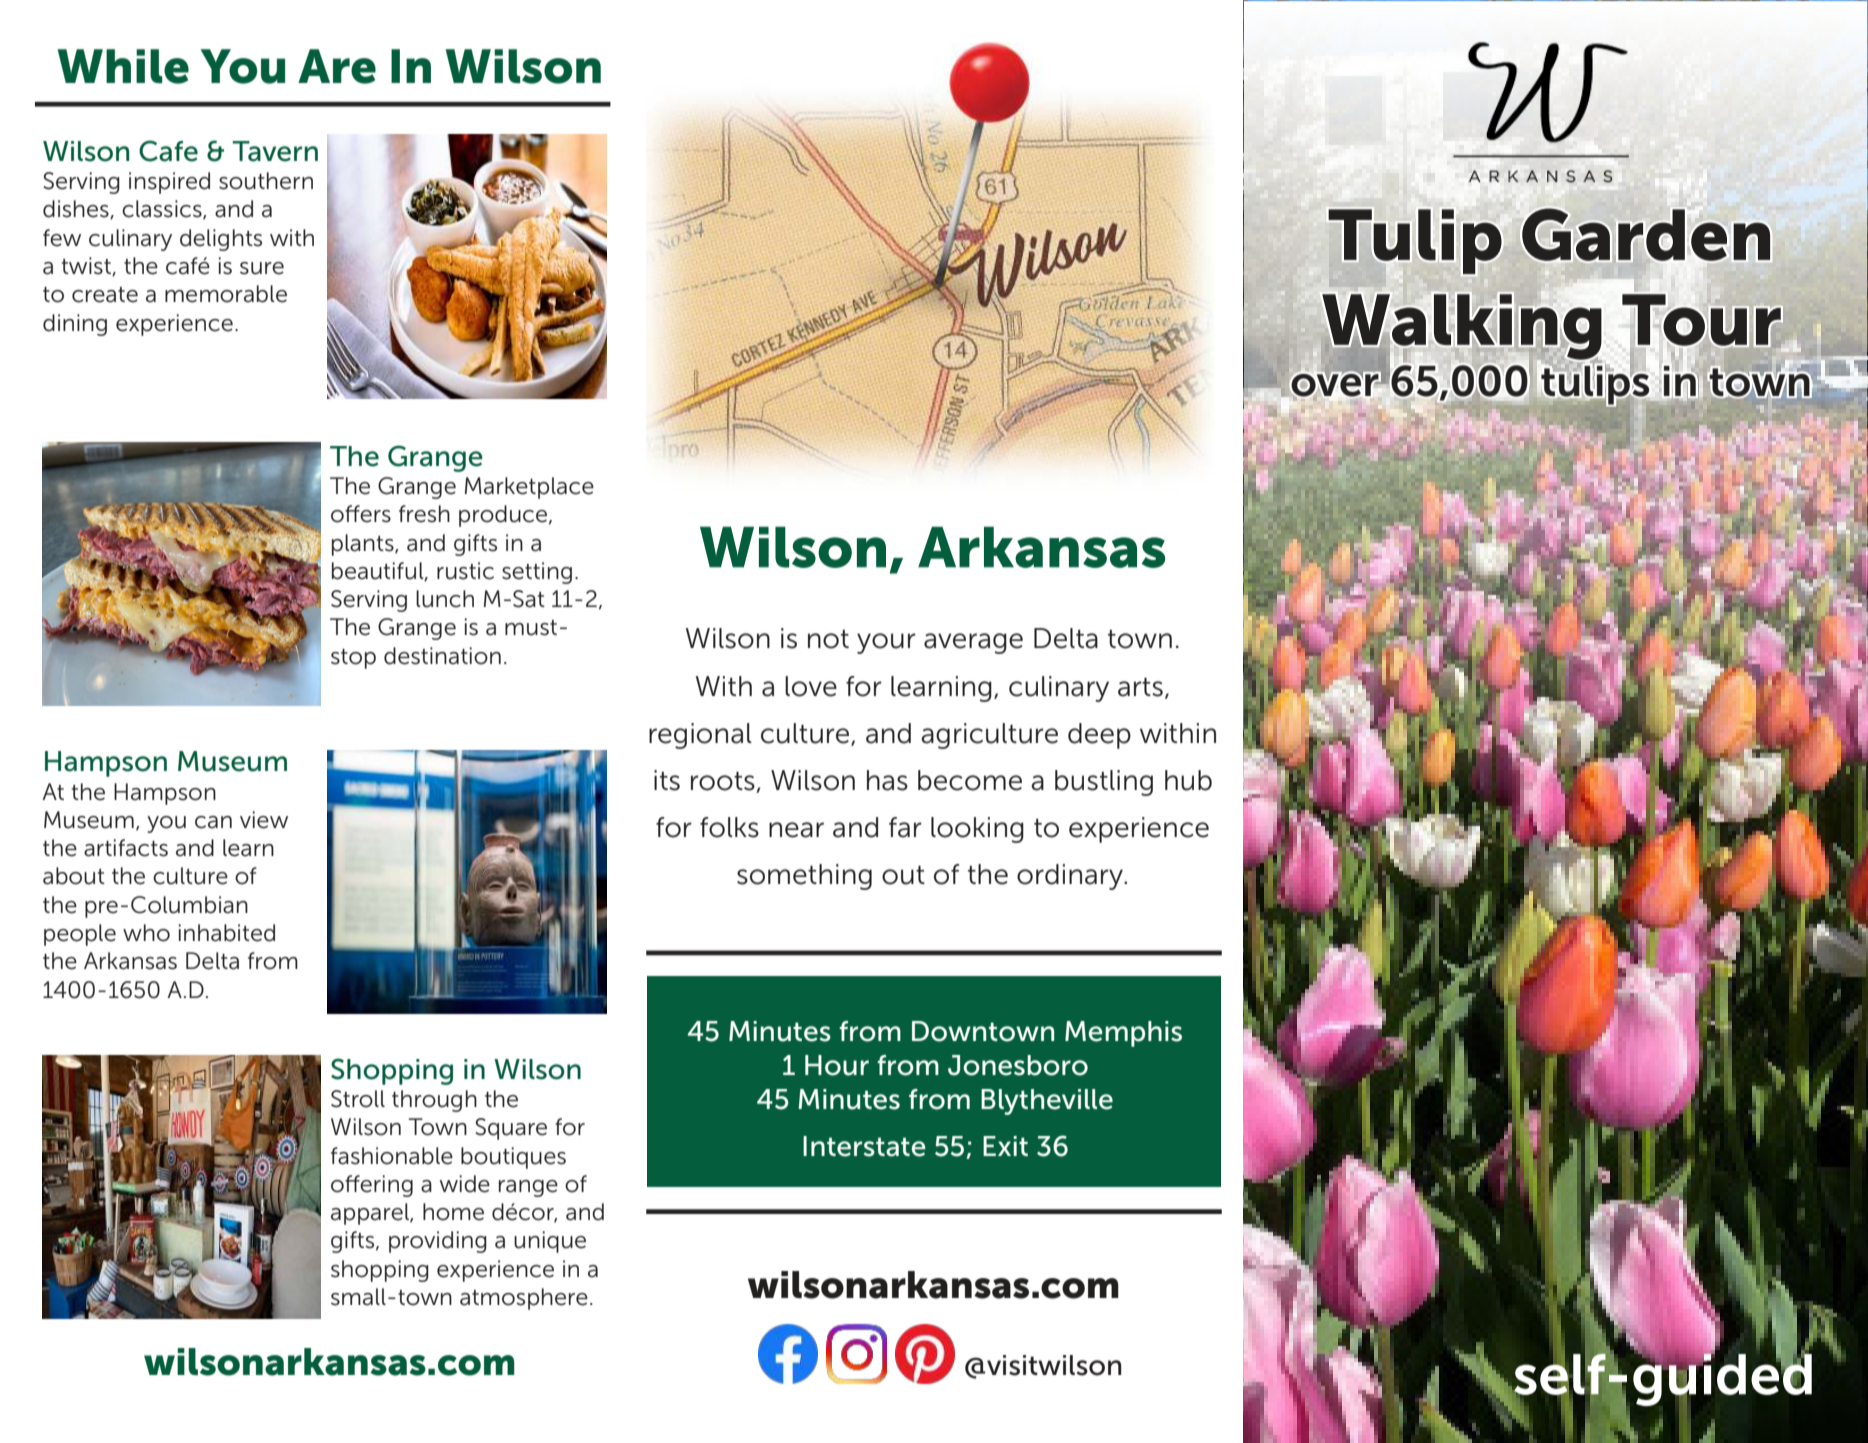 The image size is (1868, 1443). Describe the element at coordinates (973, 643) in the screenshot. I see `average` at that location.
